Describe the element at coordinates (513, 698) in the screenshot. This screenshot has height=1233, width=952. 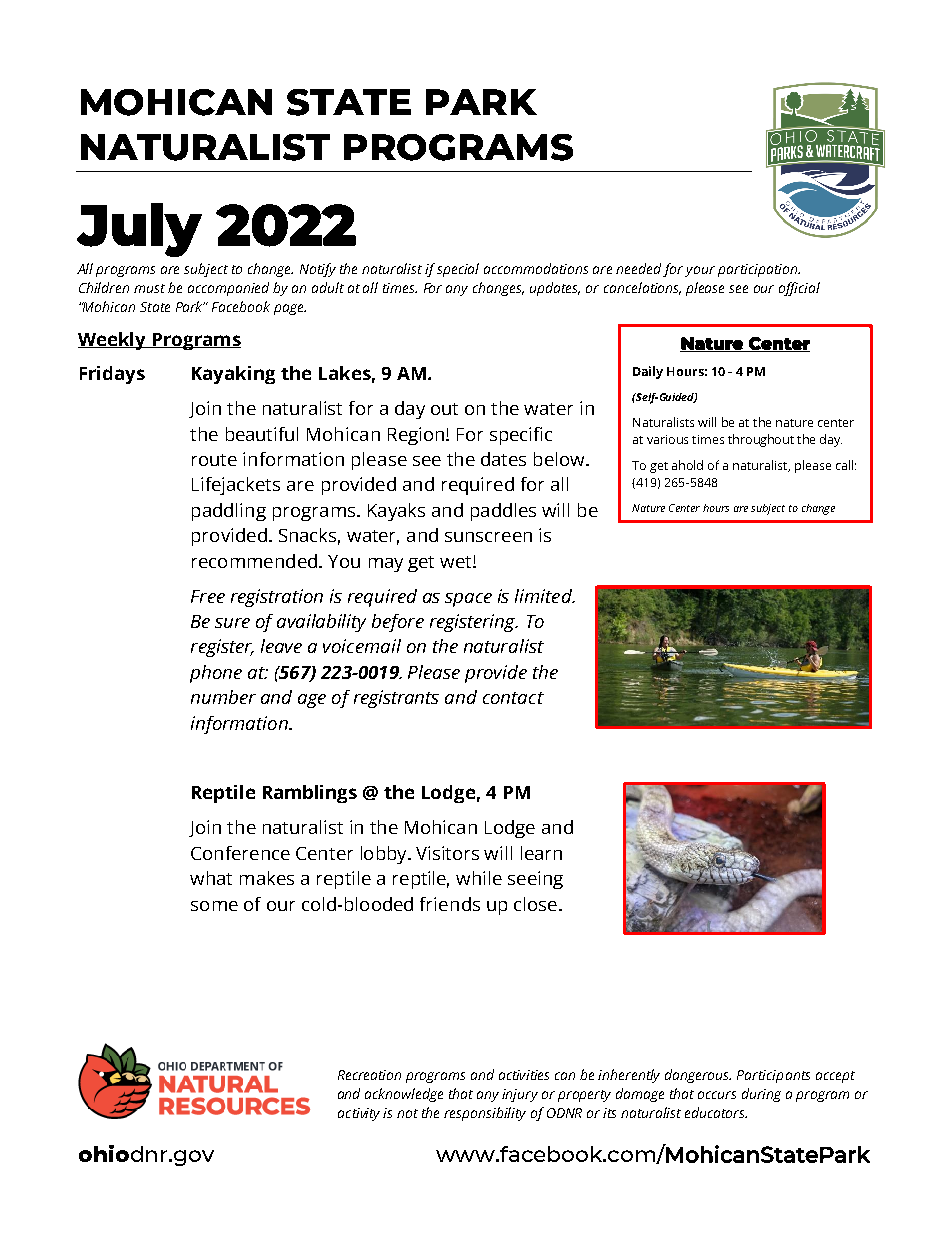
I see `contact` at that location.
